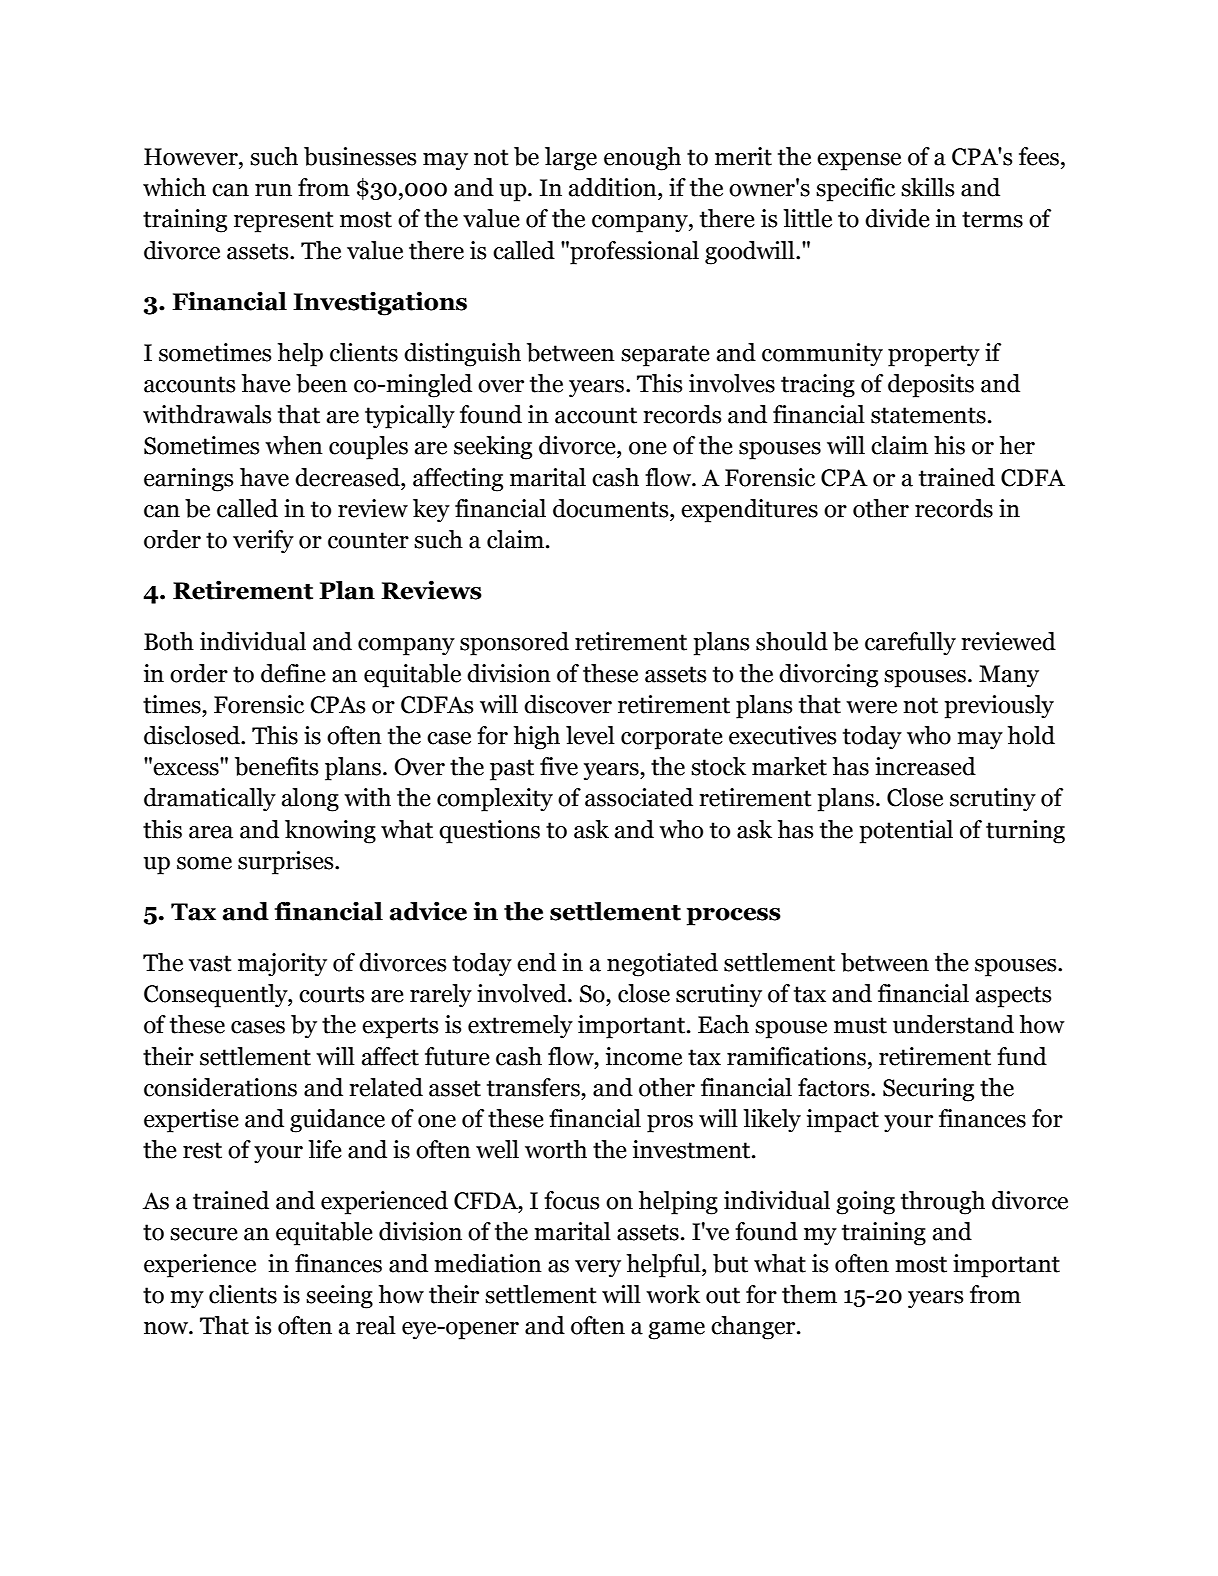 This page has width=1218, height=1576. What do you see at coordinates (953, 1024) in the page?
I see `understand` at bounding box center [953, 1024].
